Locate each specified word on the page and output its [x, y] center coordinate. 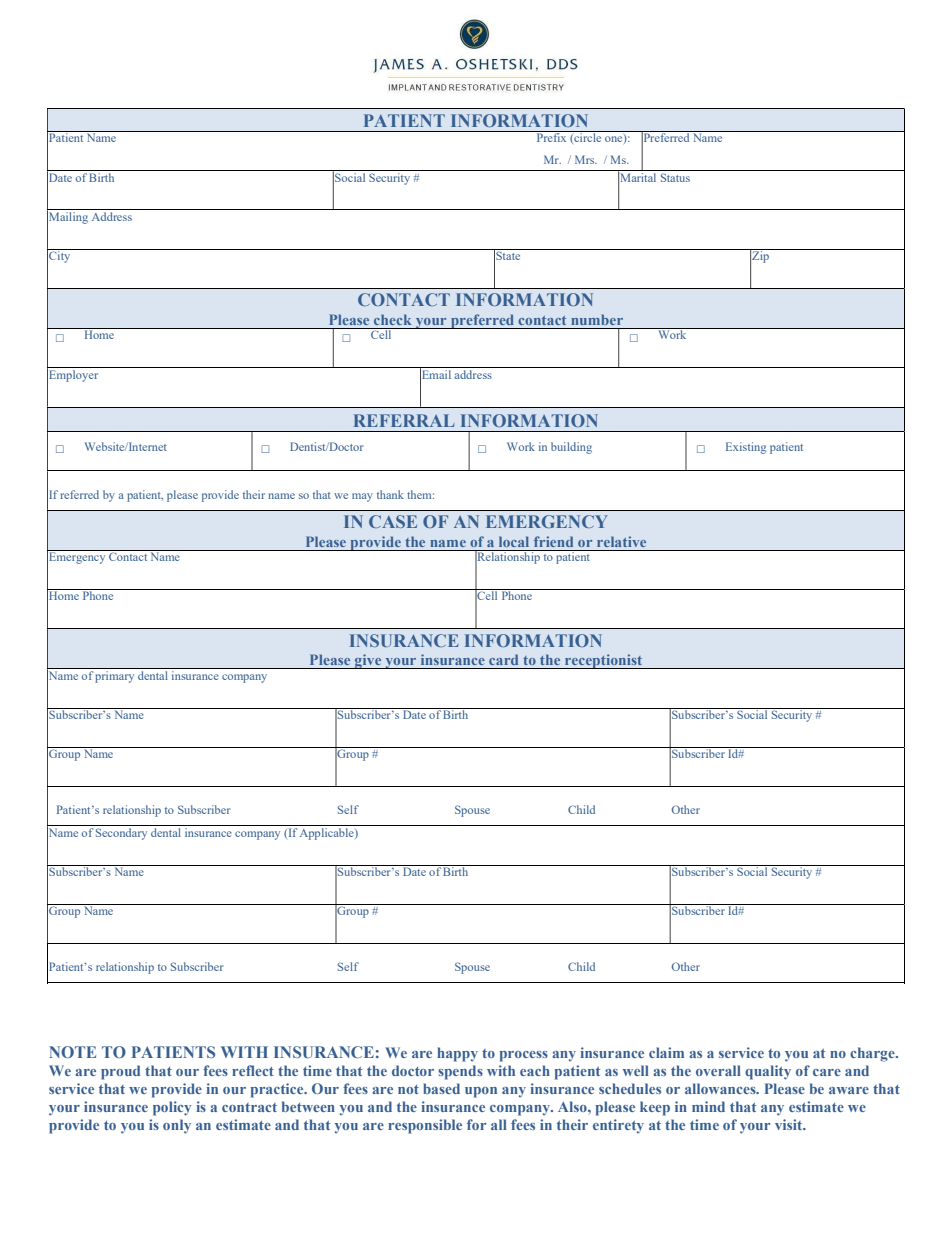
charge [873, 1054]
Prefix [551, 136]
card [503, 659]
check [392, 319]
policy [172, 1108]
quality [768, 1072]
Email [436, 374]
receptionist [604, 661]
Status [675, 177]
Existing [746, 448]
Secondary [122, 832]
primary [115, 675]
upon [481, 1092]
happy [457, 1054]
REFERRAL [404, 420]
